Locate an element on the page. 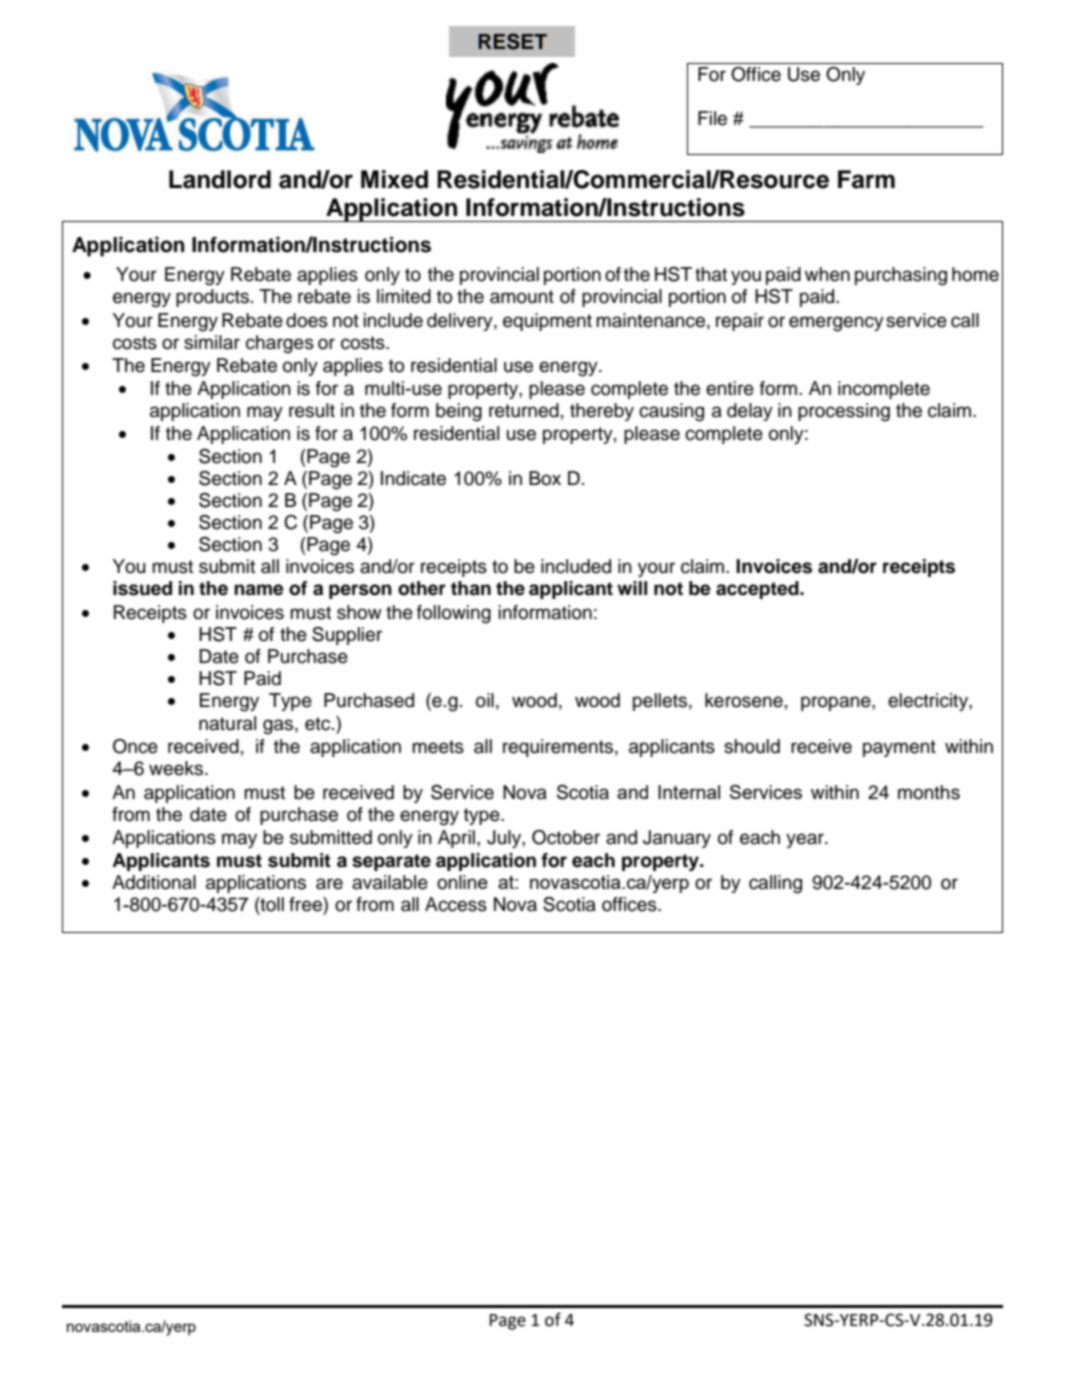 This page has width=1065, height=1378. accepted is located at coordinates (758, 590).
